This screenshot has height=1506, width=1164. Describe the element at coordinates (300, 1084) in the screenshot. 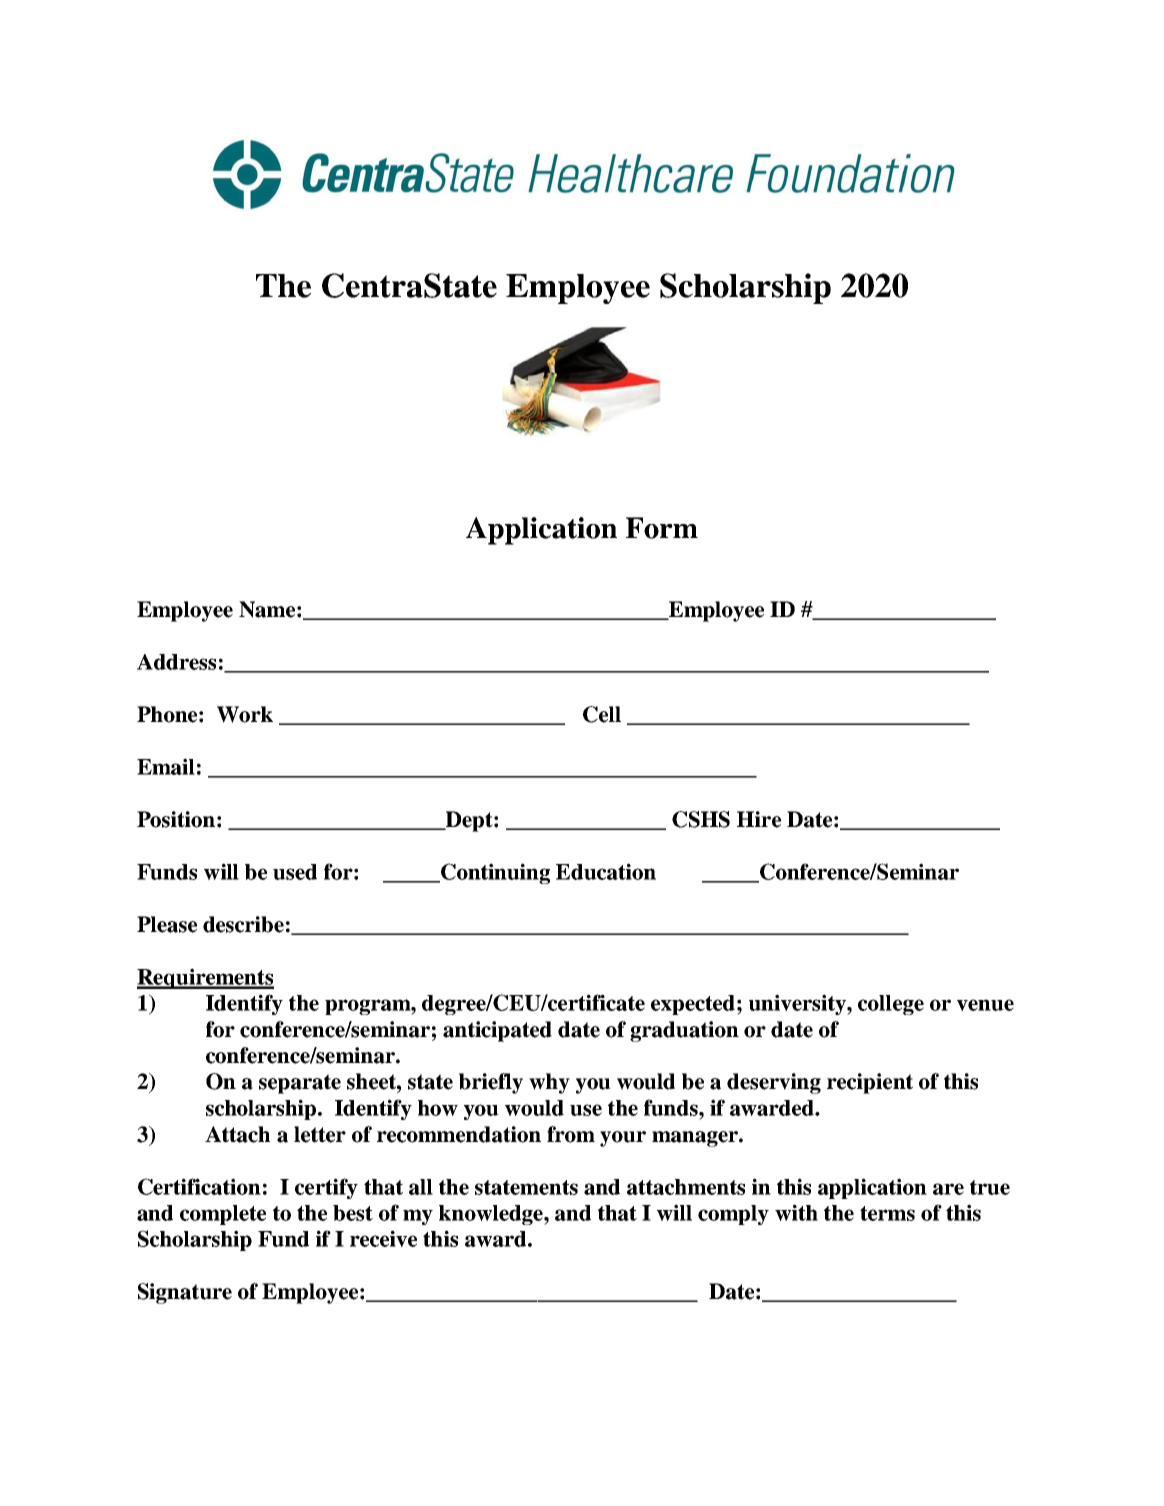

I see `separate` at that location.
